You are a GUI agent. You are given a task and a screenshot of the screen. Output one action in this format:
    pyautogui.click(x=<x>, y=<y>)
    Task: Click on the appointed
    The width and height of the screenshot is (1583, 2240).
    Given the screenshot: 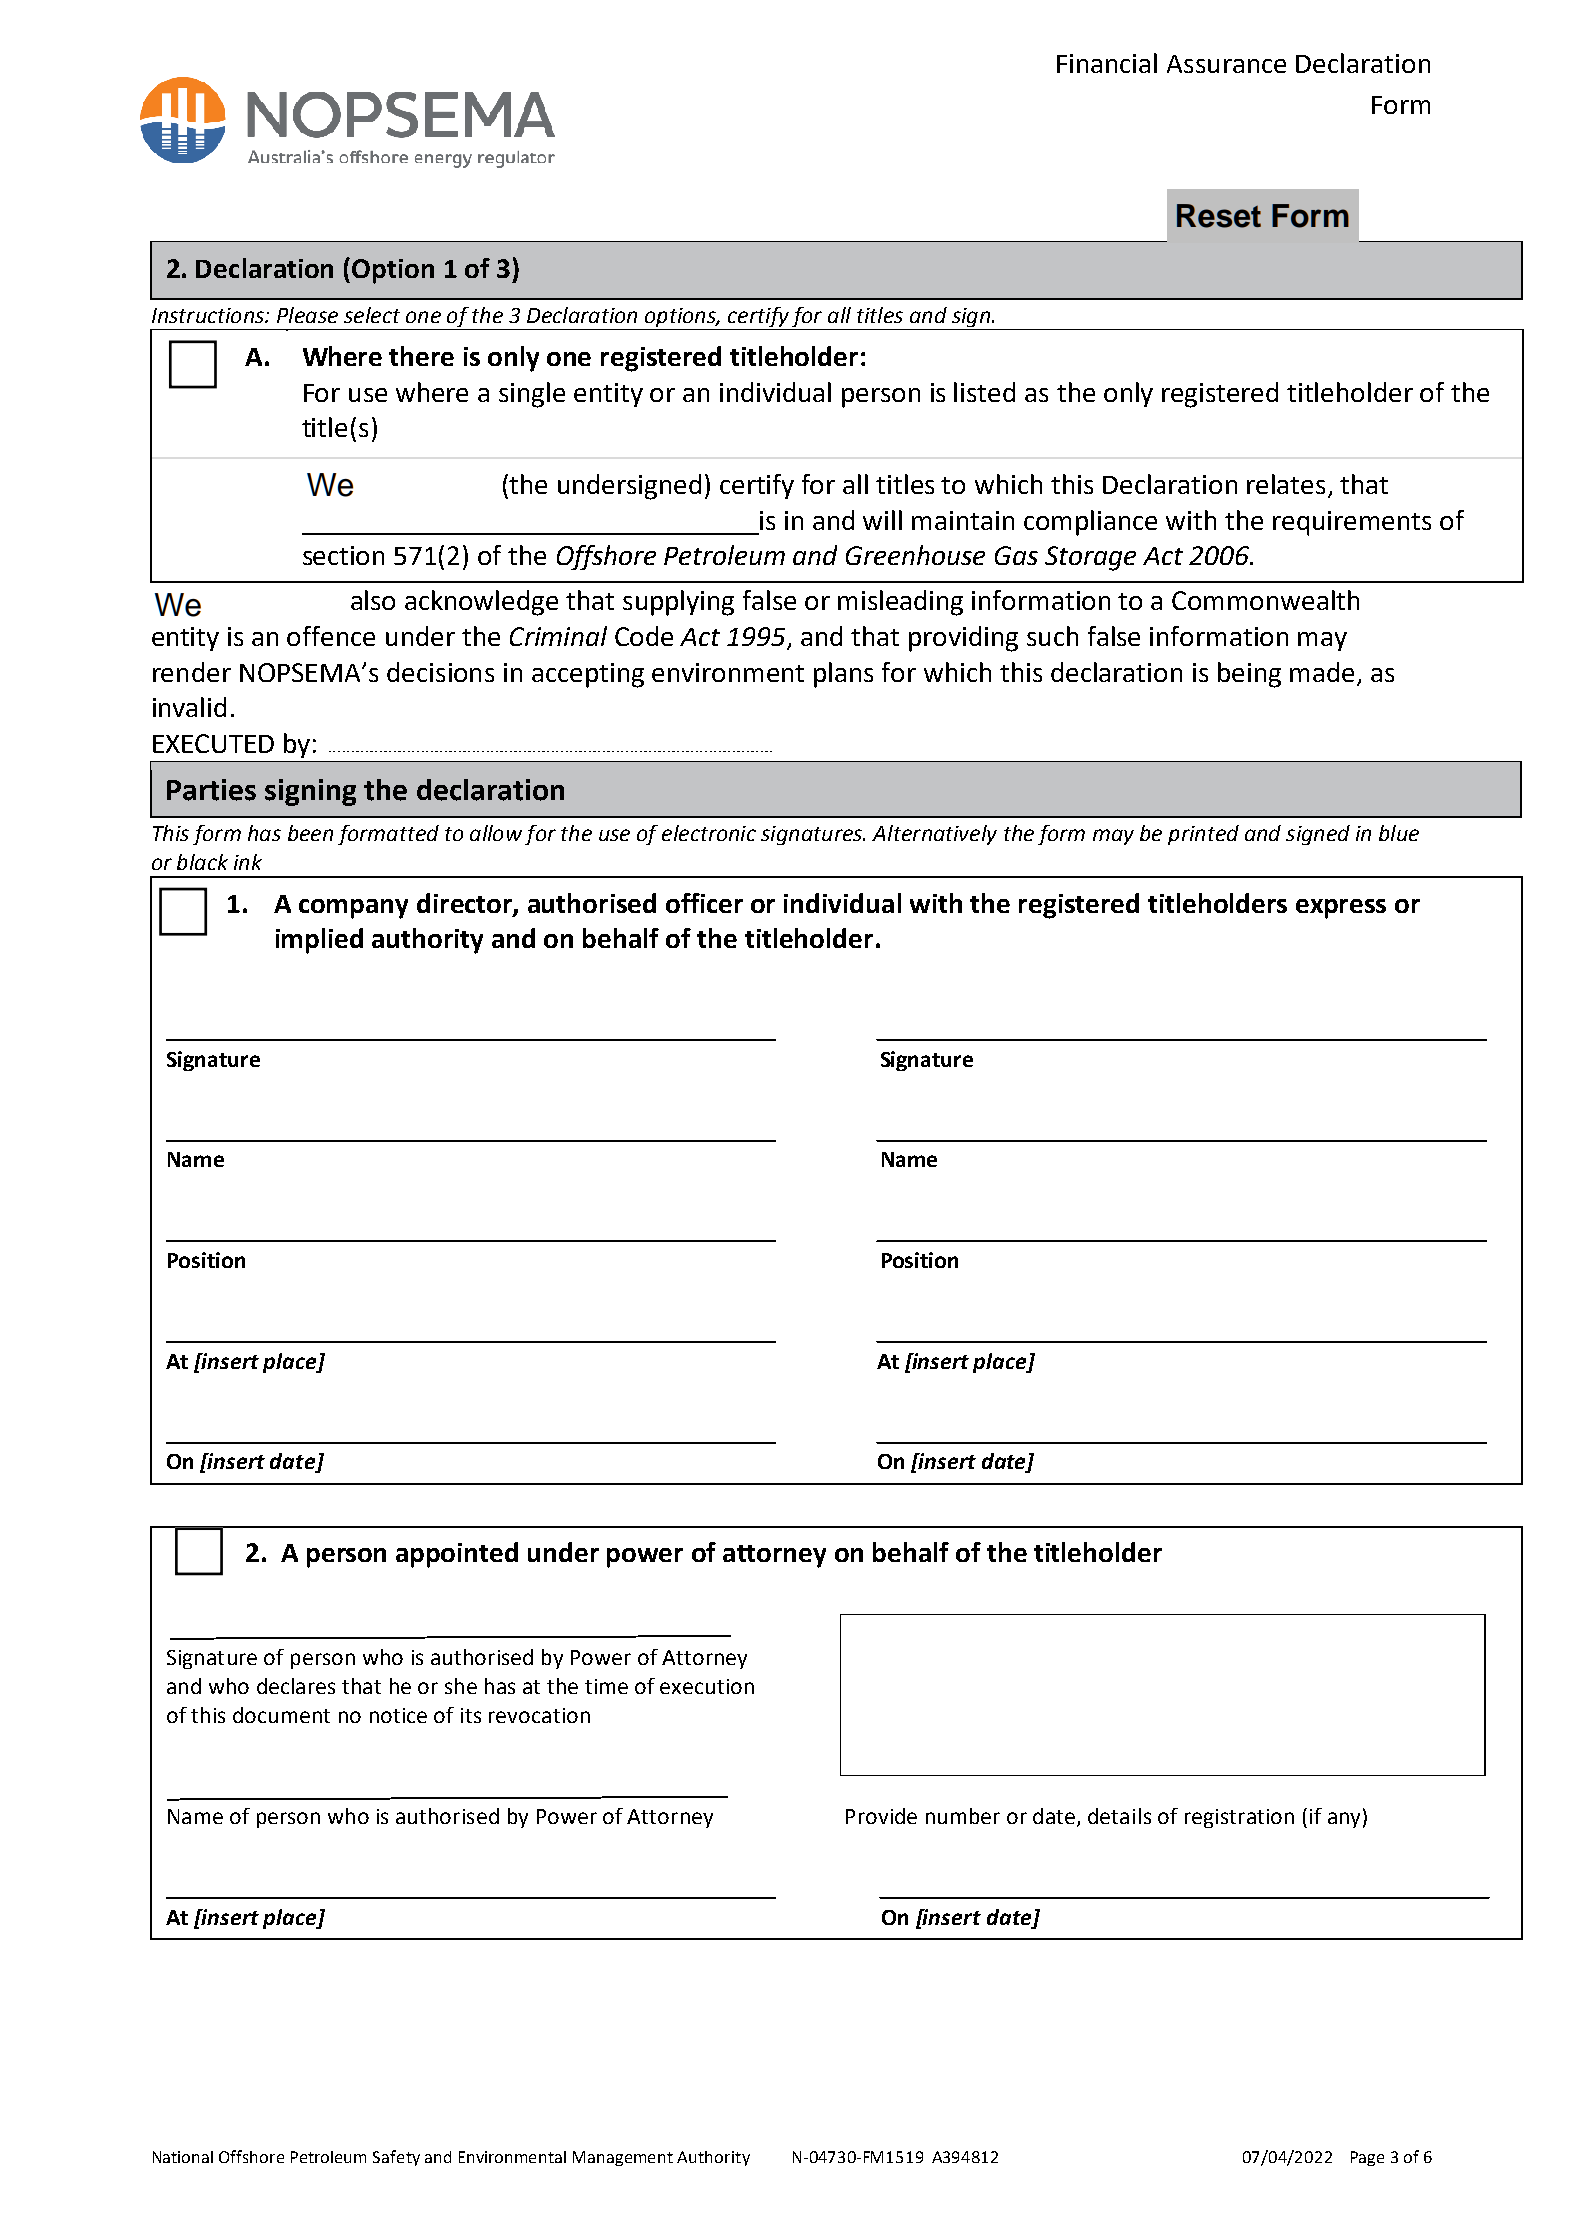 What is the action you would take?
    pyautogui.click(x=457, y=1555)
